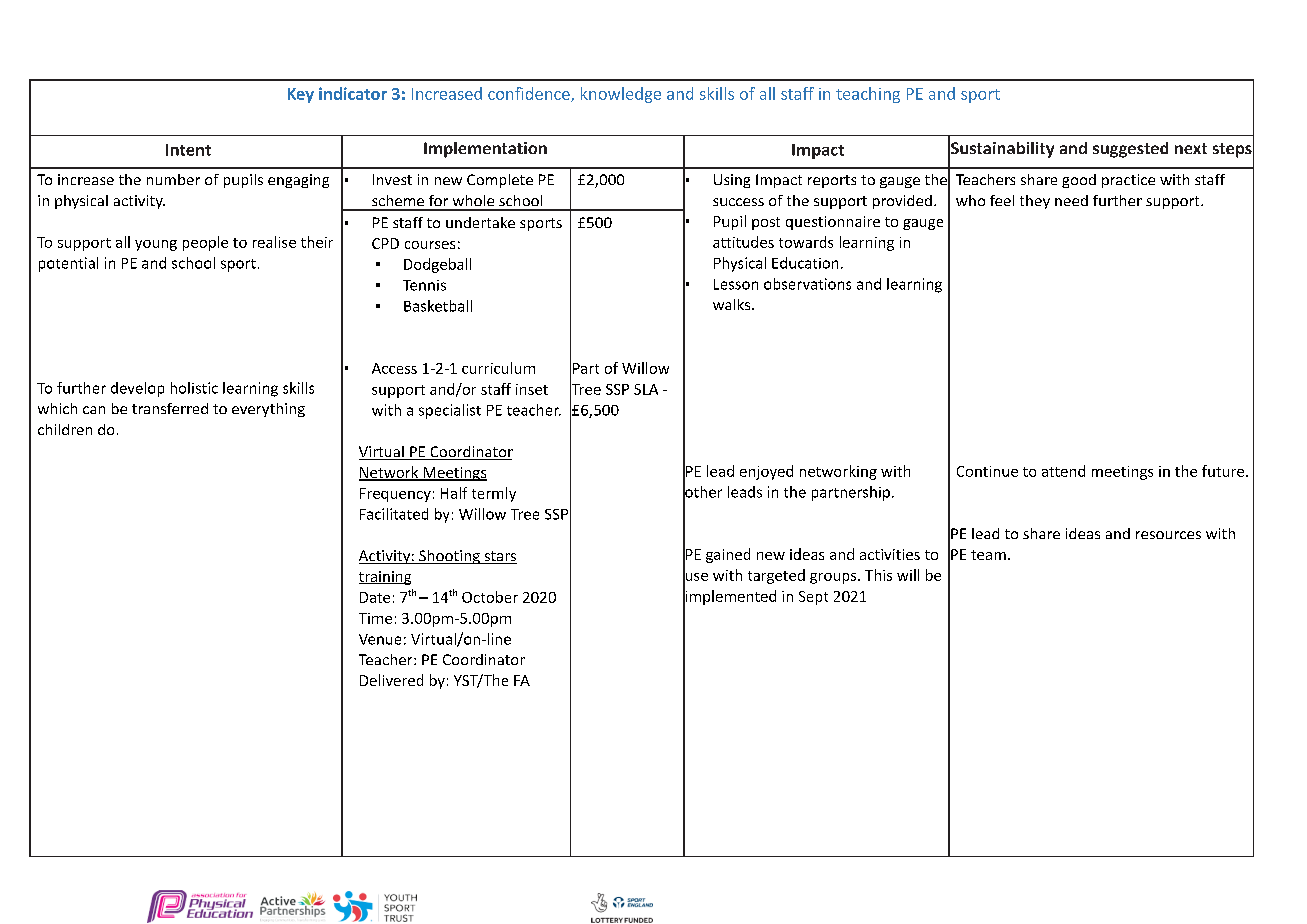 The width and height of the page is (1307, 924). I want to click on Venue, so click(380, 639).
